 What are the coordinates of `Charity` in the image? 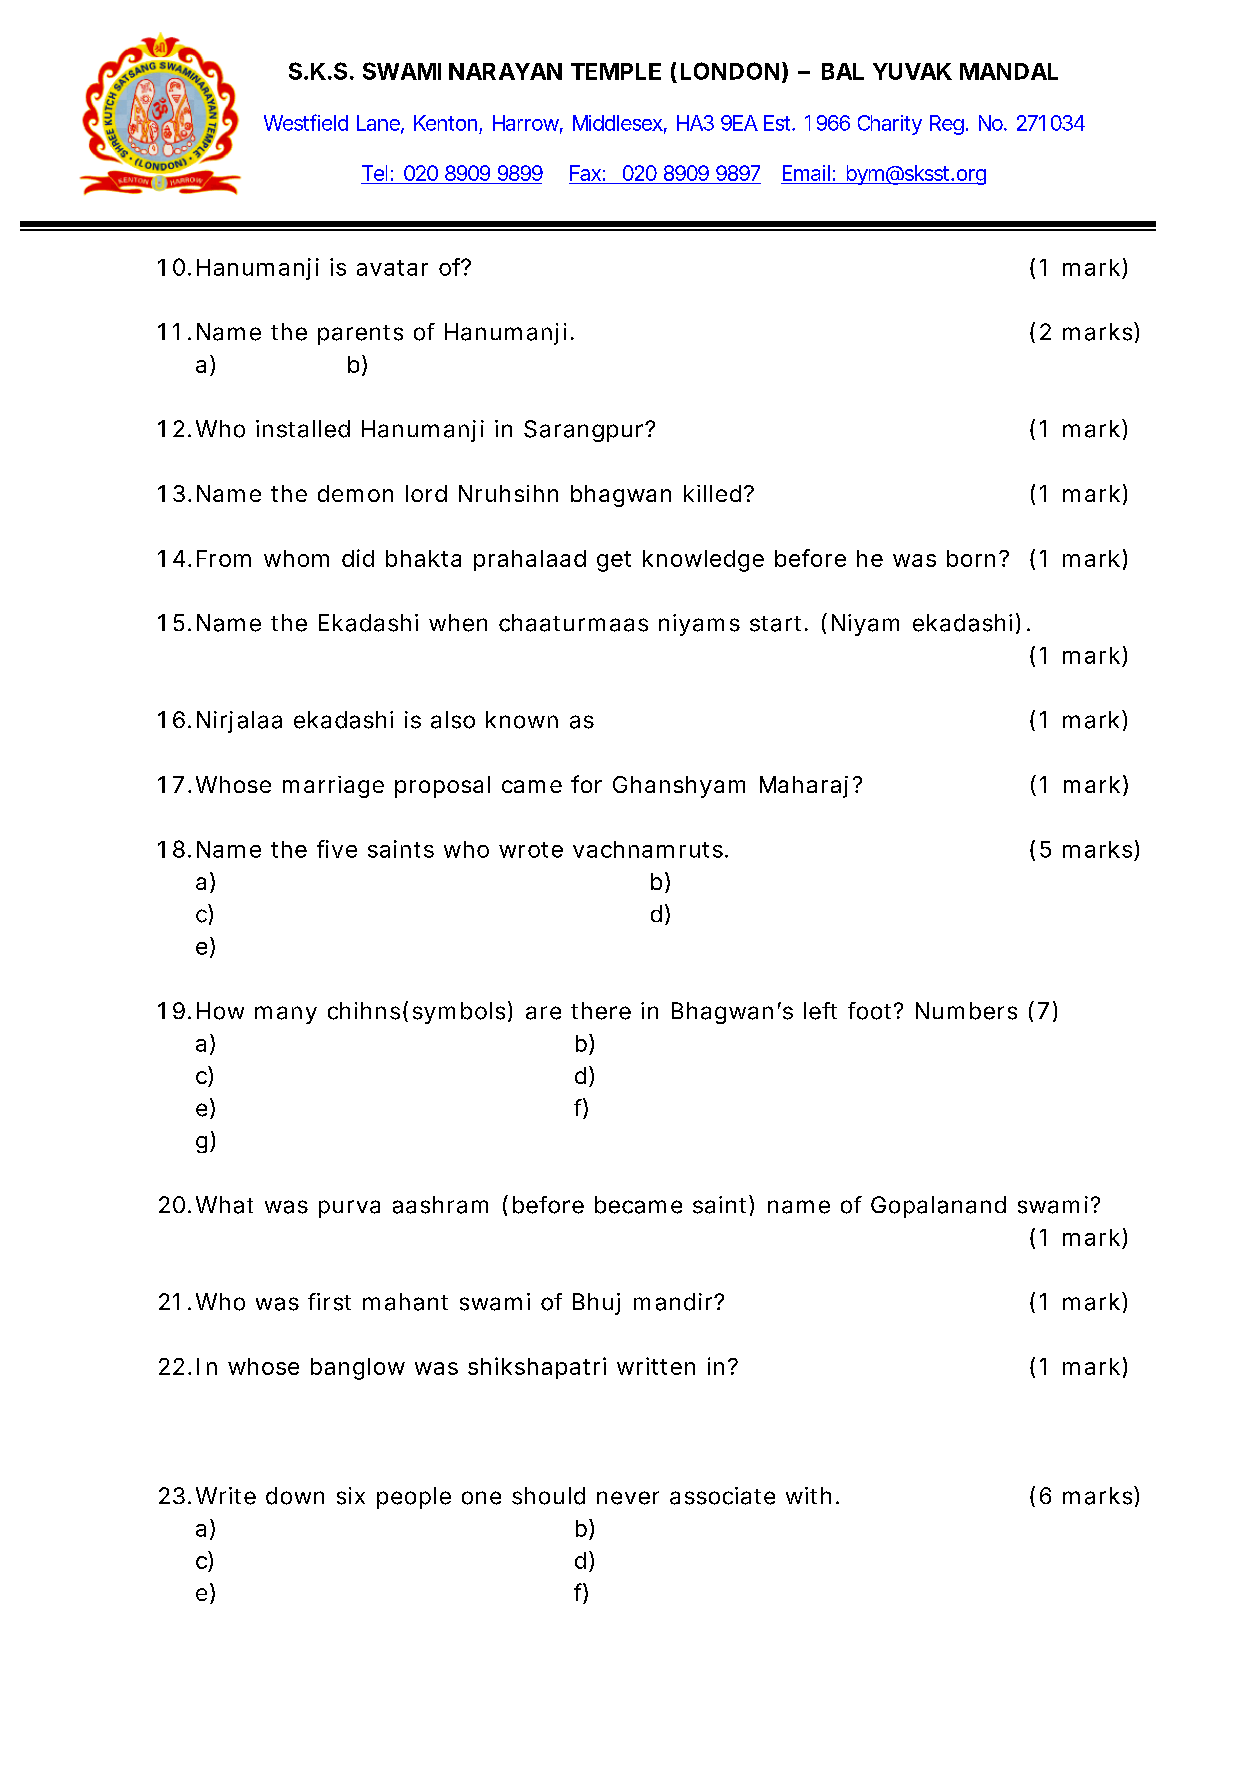 It's located at (890, 125).
